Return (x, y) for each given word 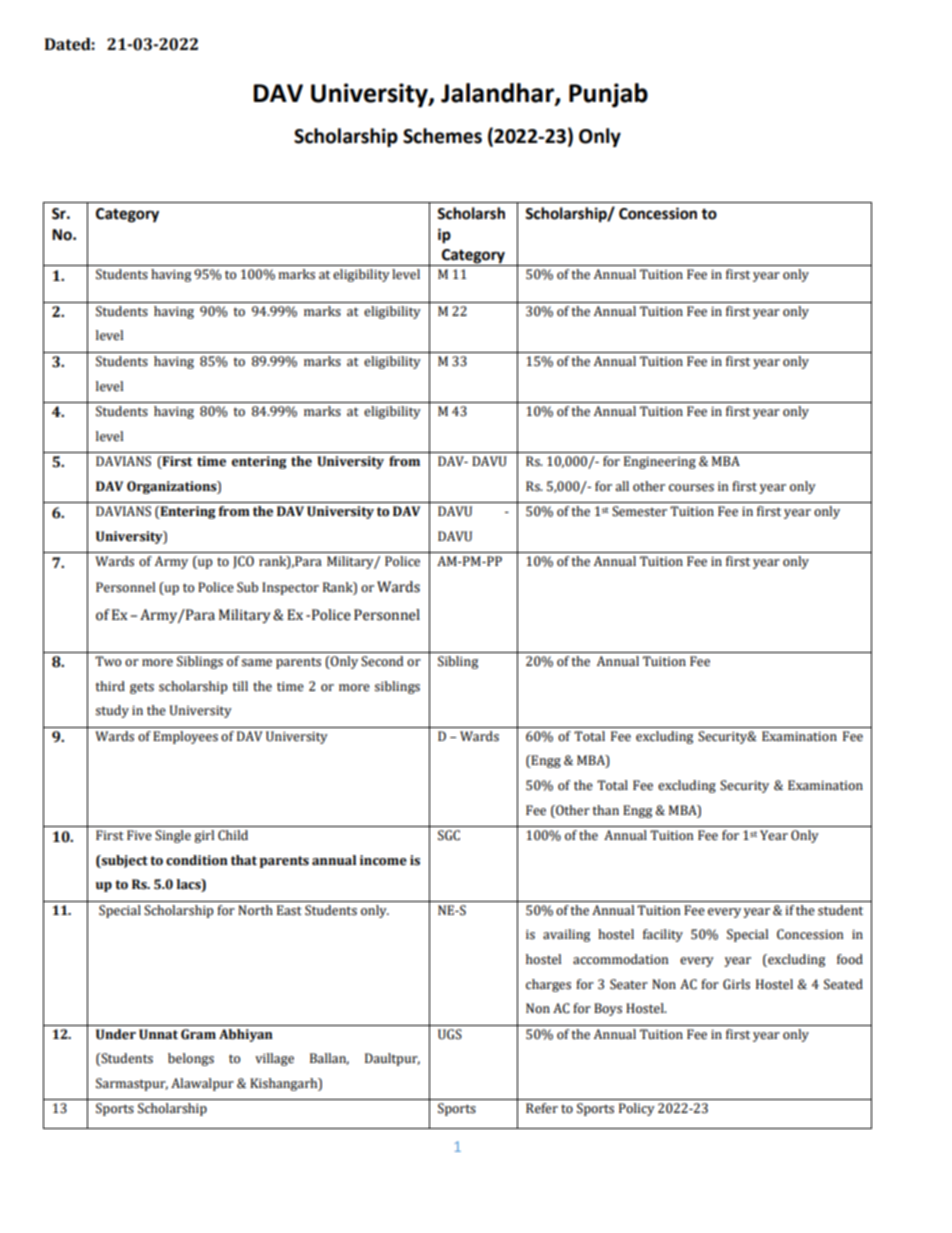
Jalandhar (498, 94)
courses (691, 488)
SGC (449, 835)
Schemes (442, 136)
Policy (637, 1109)
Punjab (608, 95)
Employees (185, 737)
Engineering (660, 462)
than (606, 810)
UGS (450, 1034)
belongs (191, 1059)
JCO (243, 562)
